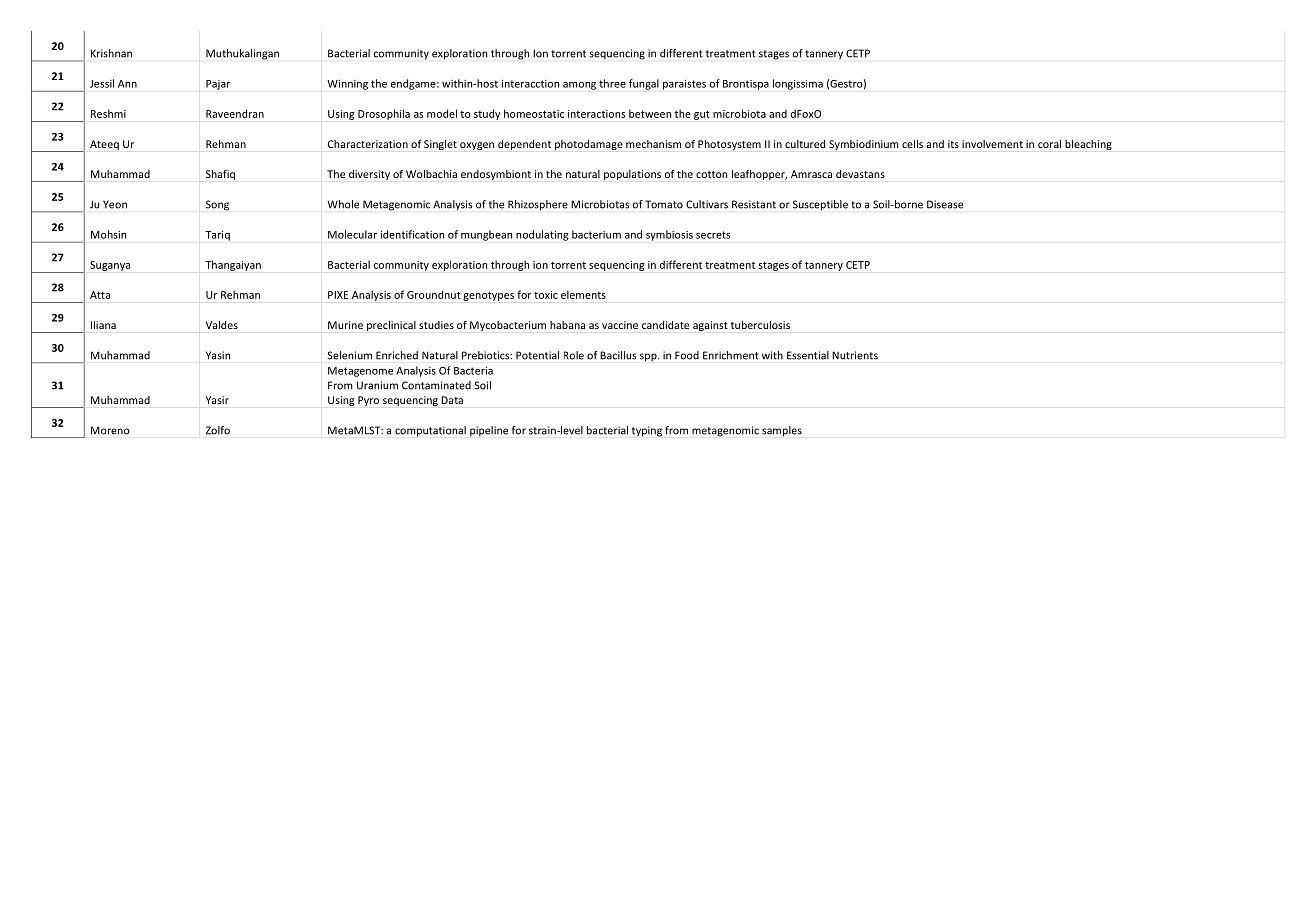  Describe the element at coordinates (644, 84) in the screenshot. I see `fungal` at that location.
